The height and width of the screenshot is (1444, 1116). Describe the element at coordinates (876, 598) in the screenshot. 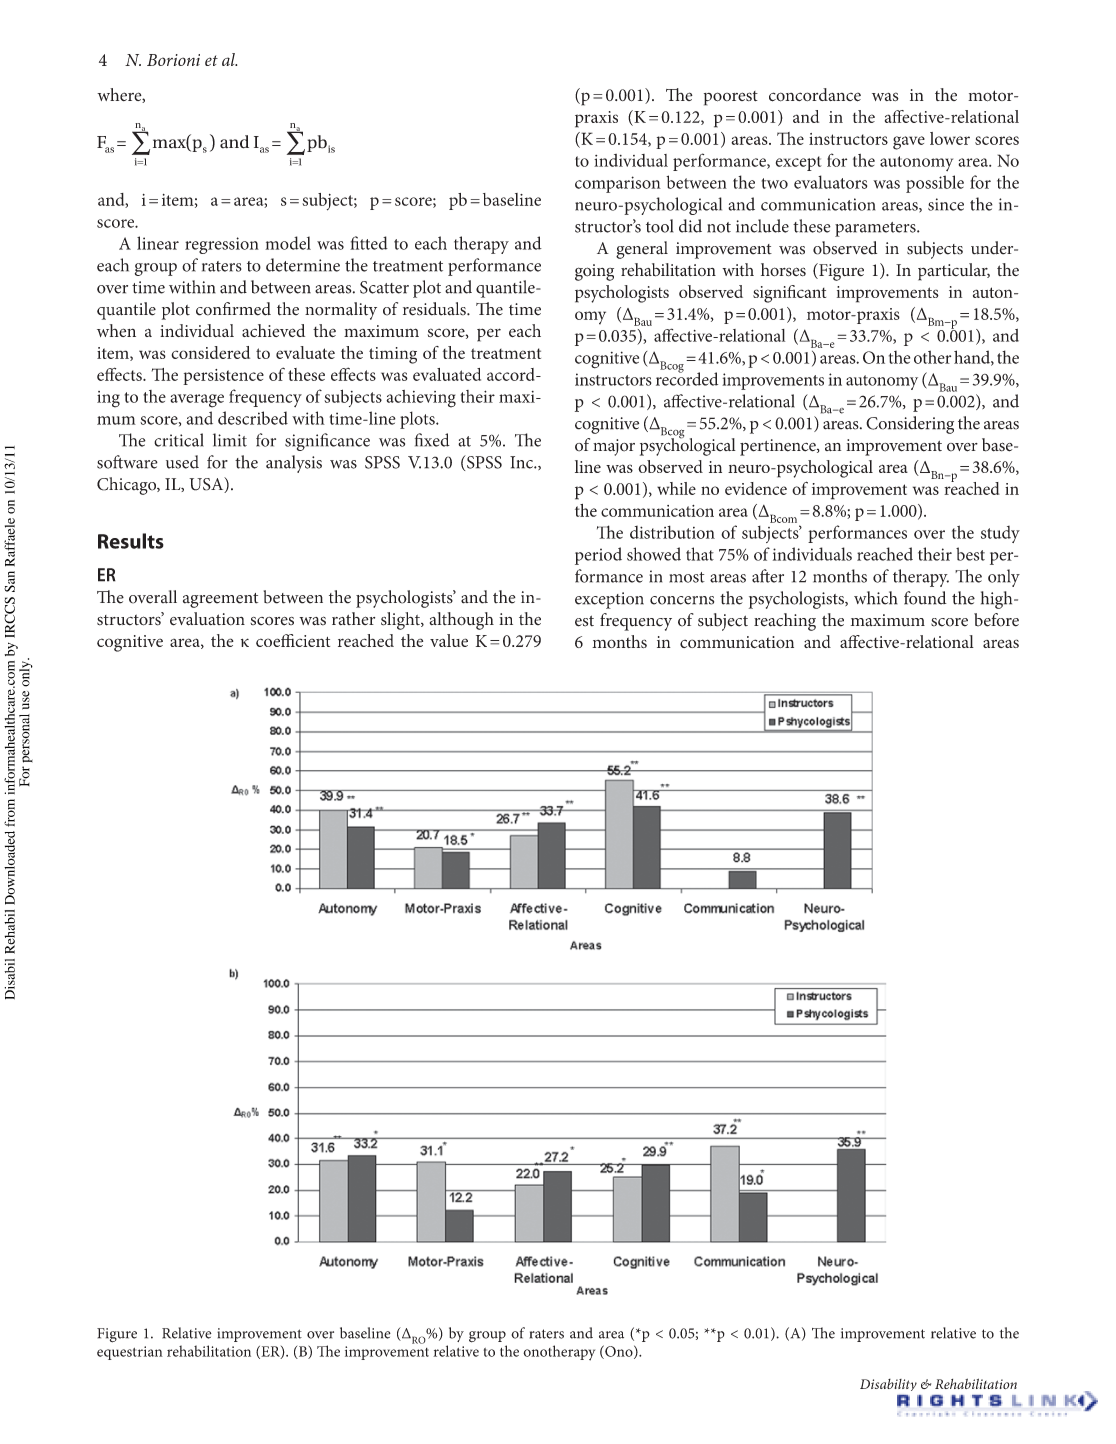

I see `which` at that location.
